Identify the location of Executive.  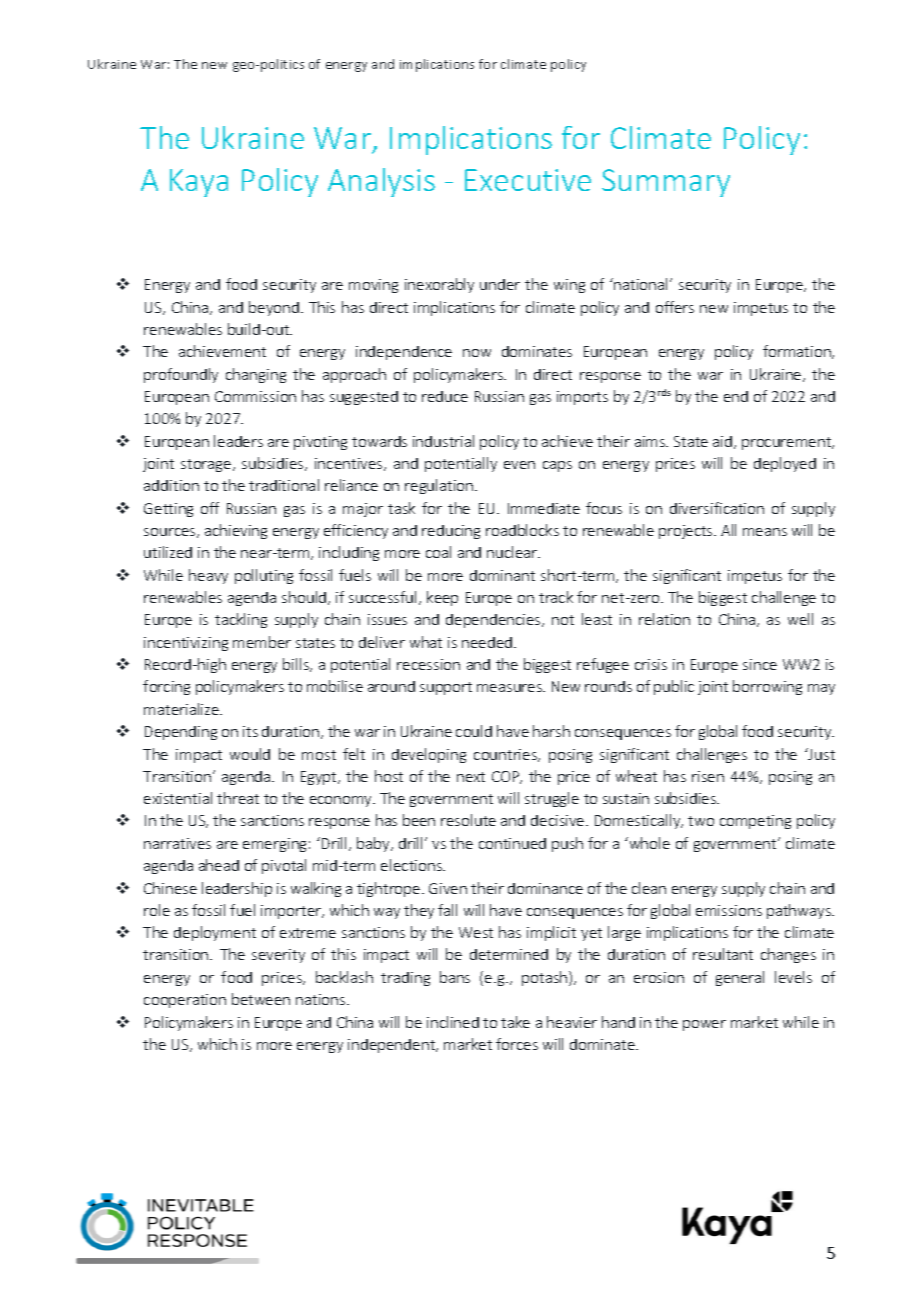
(528, 180).
